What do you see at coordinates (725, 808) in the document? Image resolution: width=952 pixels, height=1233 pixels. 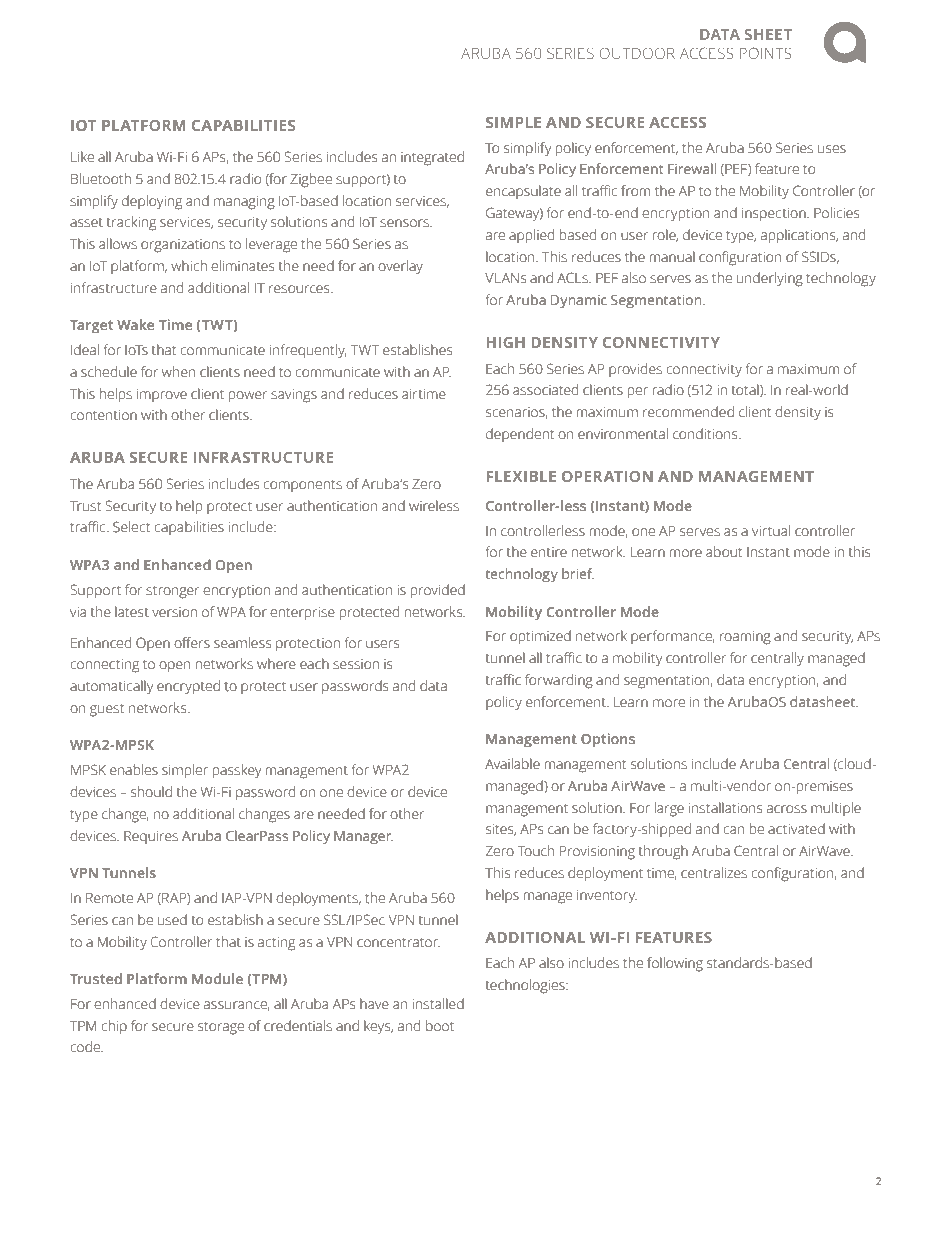 I see `installations` at bounding box center [725, 808].
